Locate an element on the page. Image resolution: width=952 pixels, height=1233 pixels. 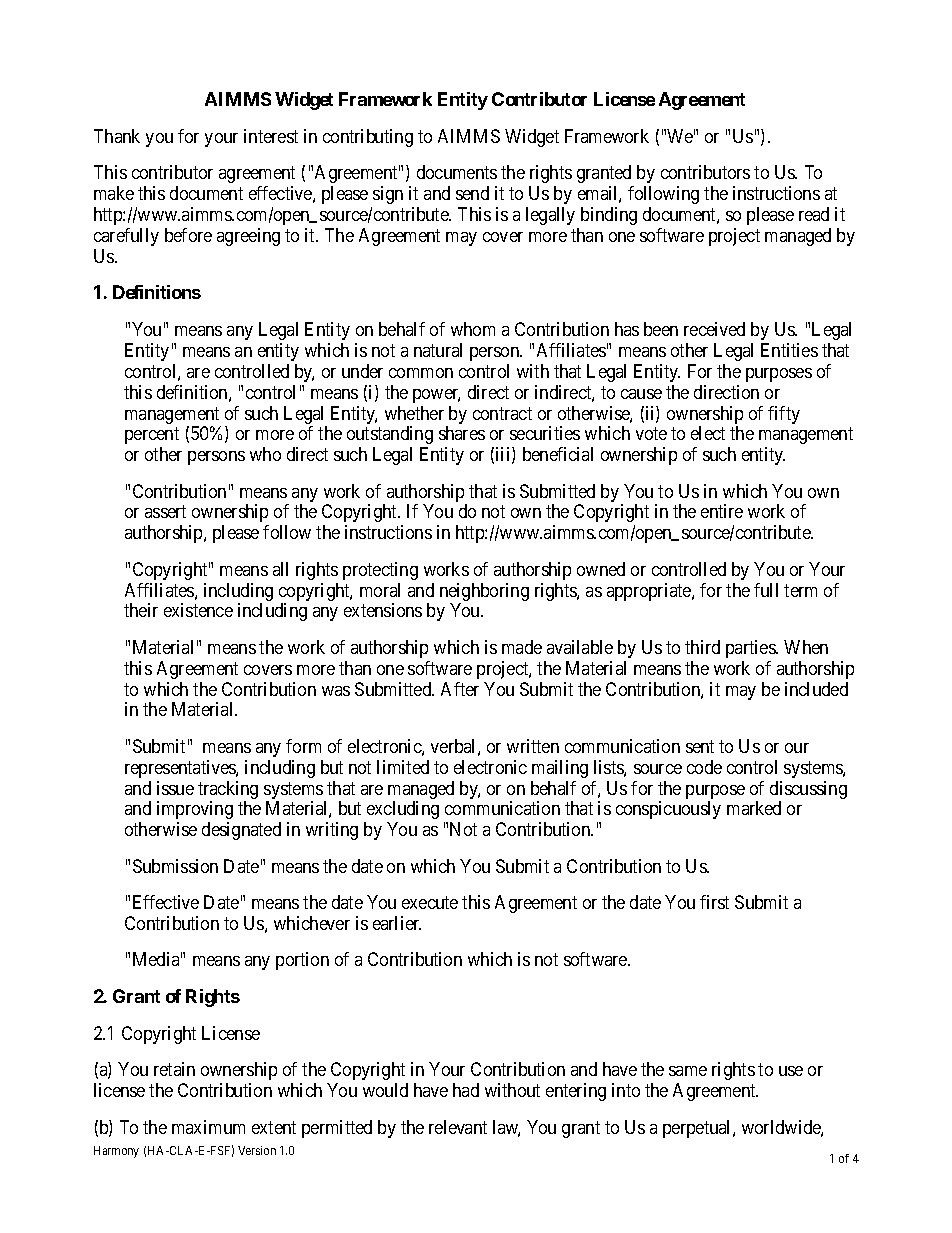
maximum is located at coordinates (208, 1127).
